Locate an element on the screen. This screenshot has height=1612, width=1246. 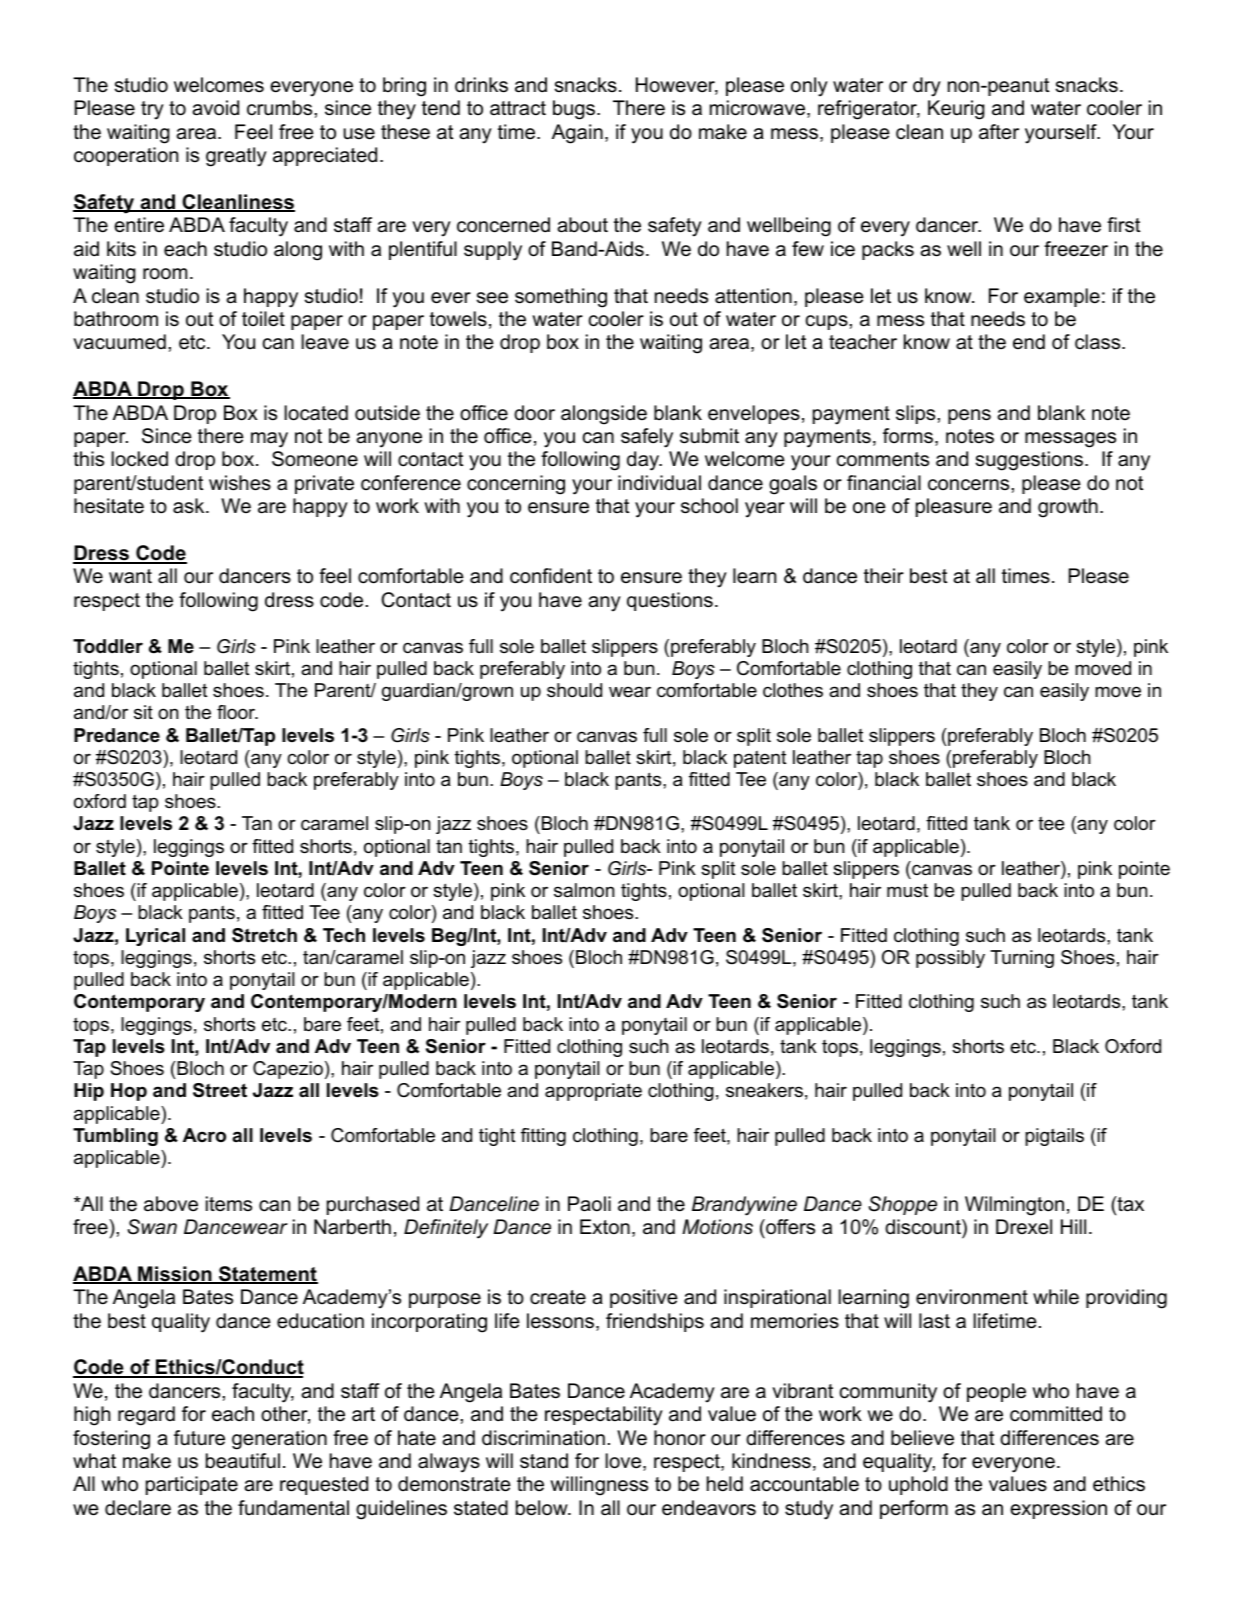
appropriate is located at coordinates (593, 1092).
